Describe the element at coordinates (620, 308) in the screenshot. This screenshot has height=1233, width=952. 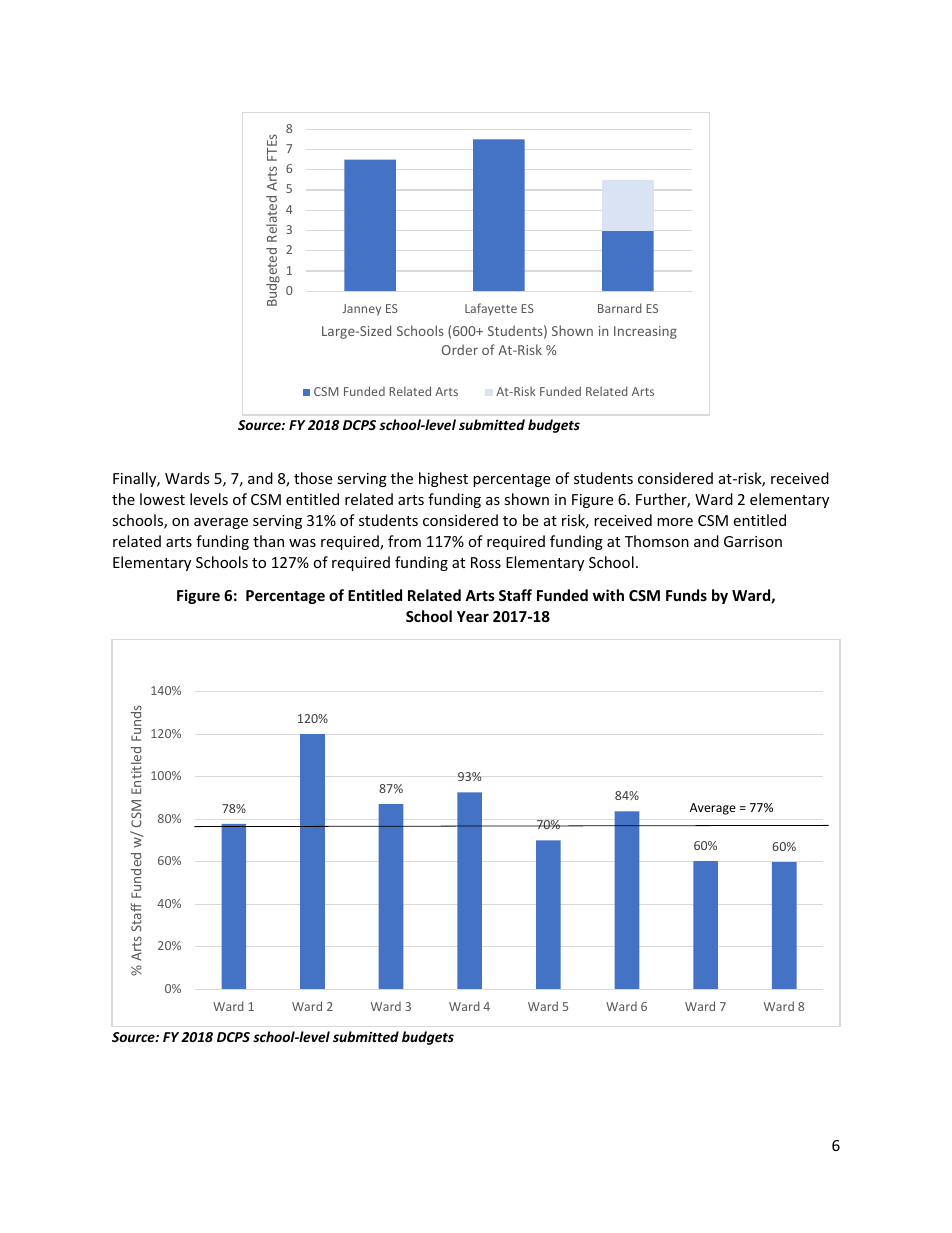
I see `Barnard` at that location.
